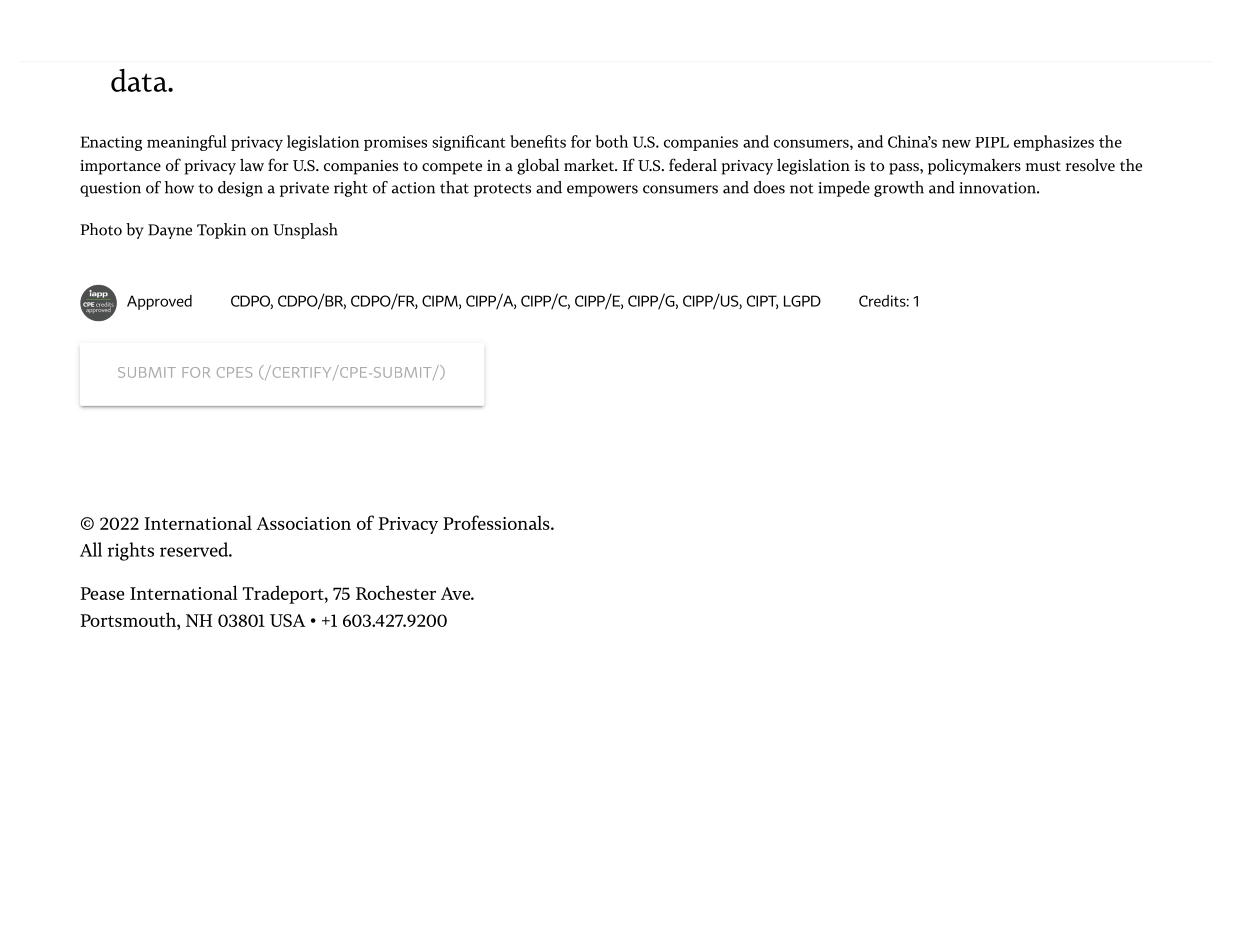 This screenshot has height=952, width=1233. I want to click on Approved, so click(159, 302).
